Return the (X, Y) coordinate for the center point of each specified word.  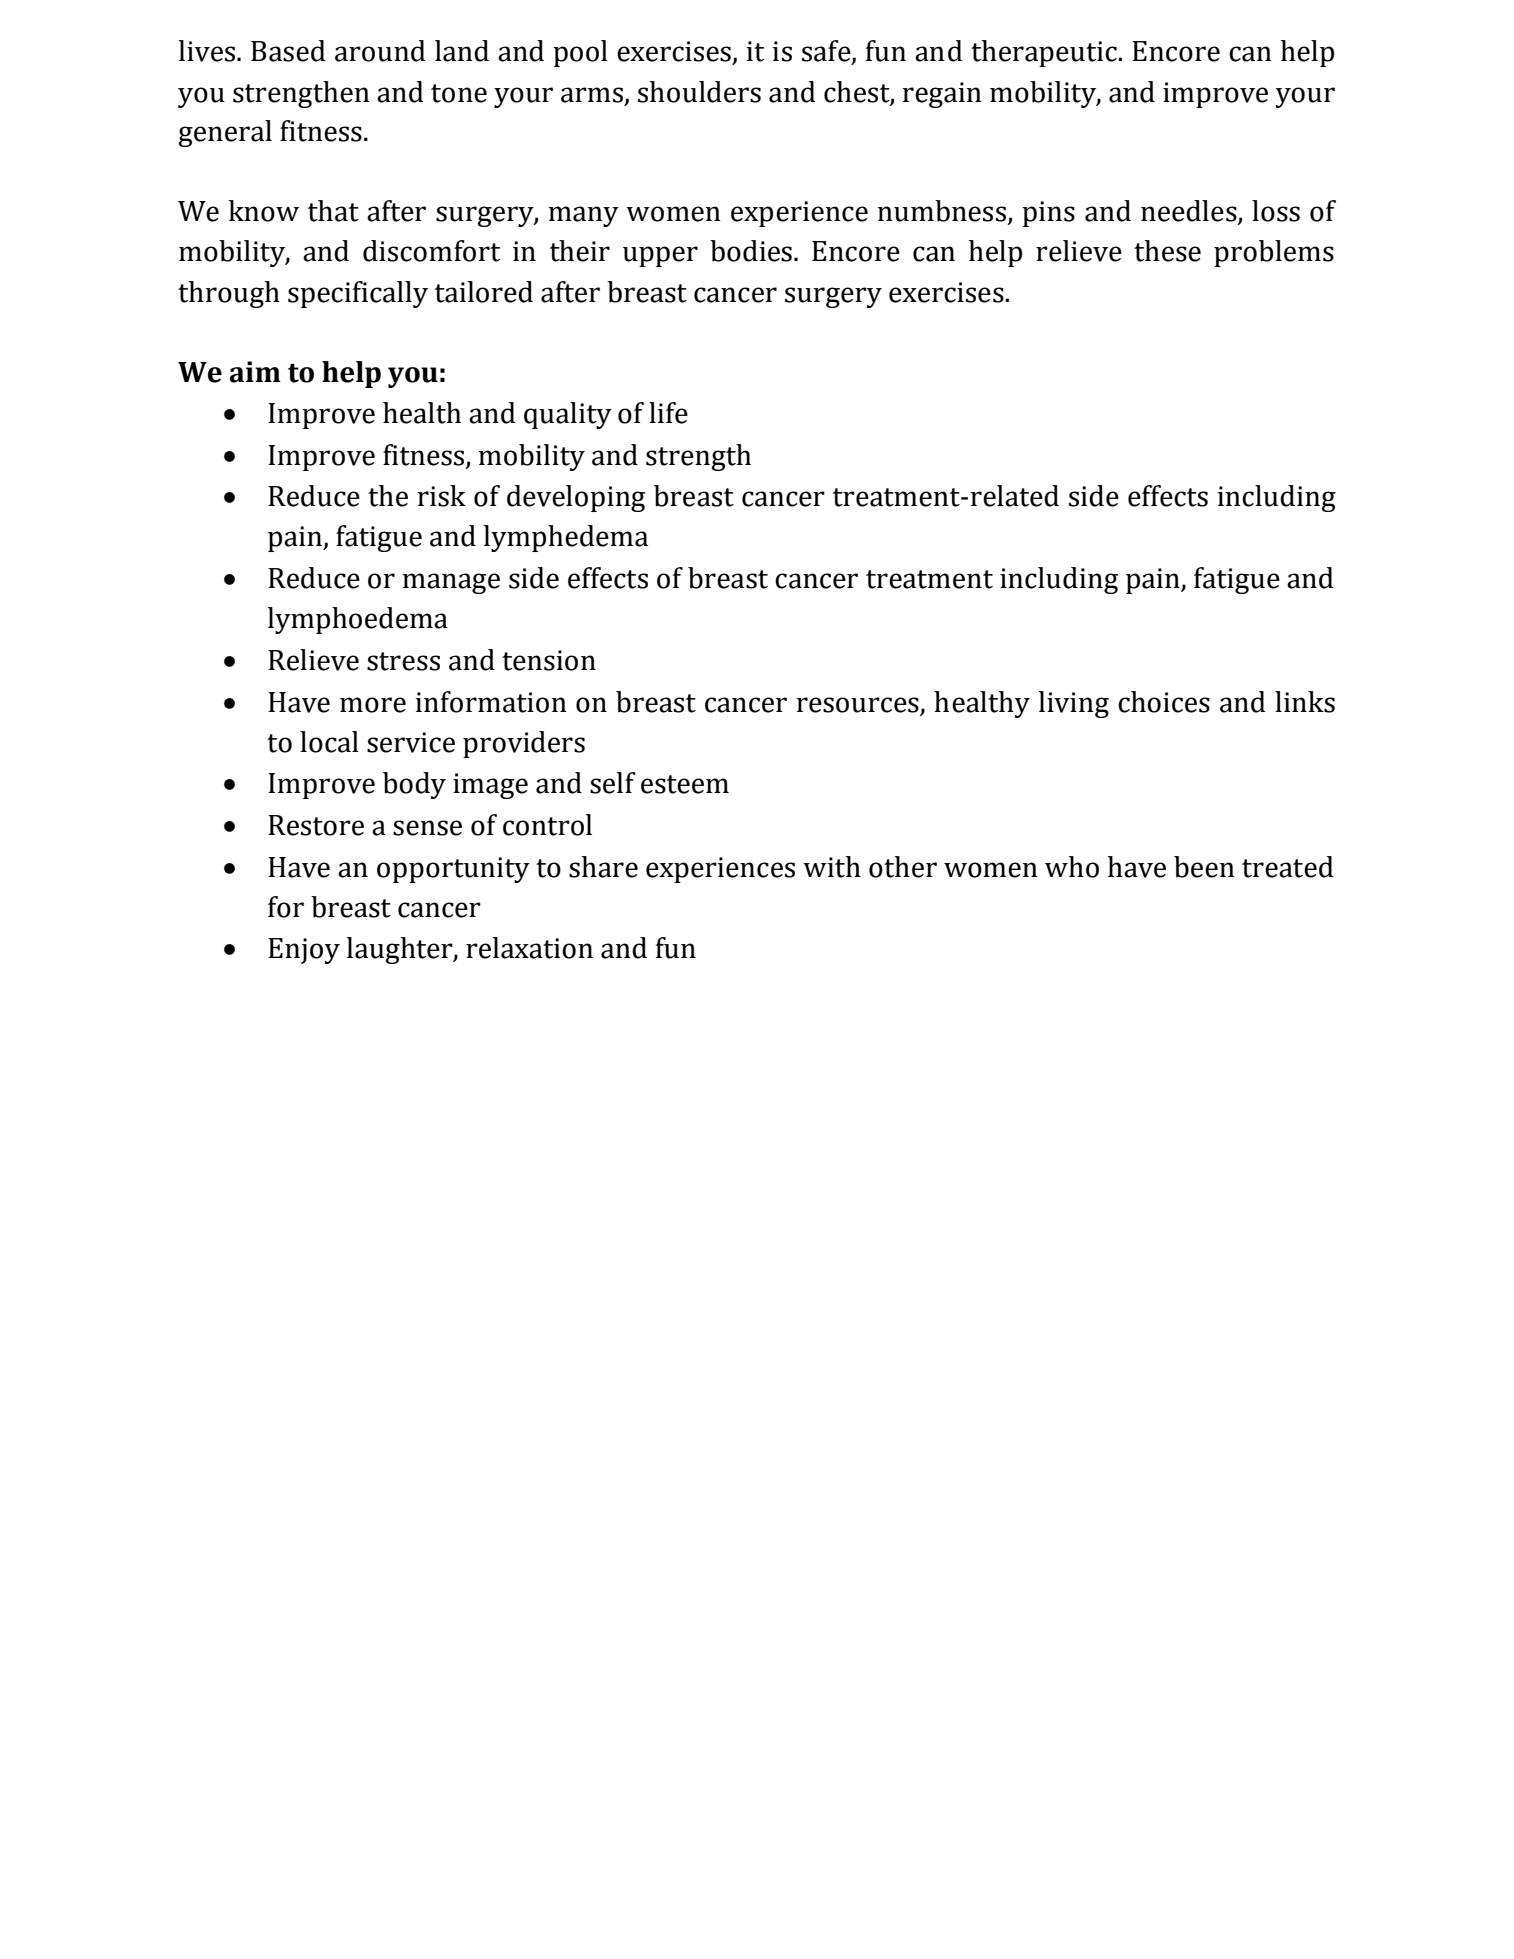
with (832, 867)
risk (441, 496)
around (380, 51)
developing (576, 498)
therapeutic (1045, 53)
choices (1164, 702)
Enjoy (304, 951)
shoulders (699, 92)
